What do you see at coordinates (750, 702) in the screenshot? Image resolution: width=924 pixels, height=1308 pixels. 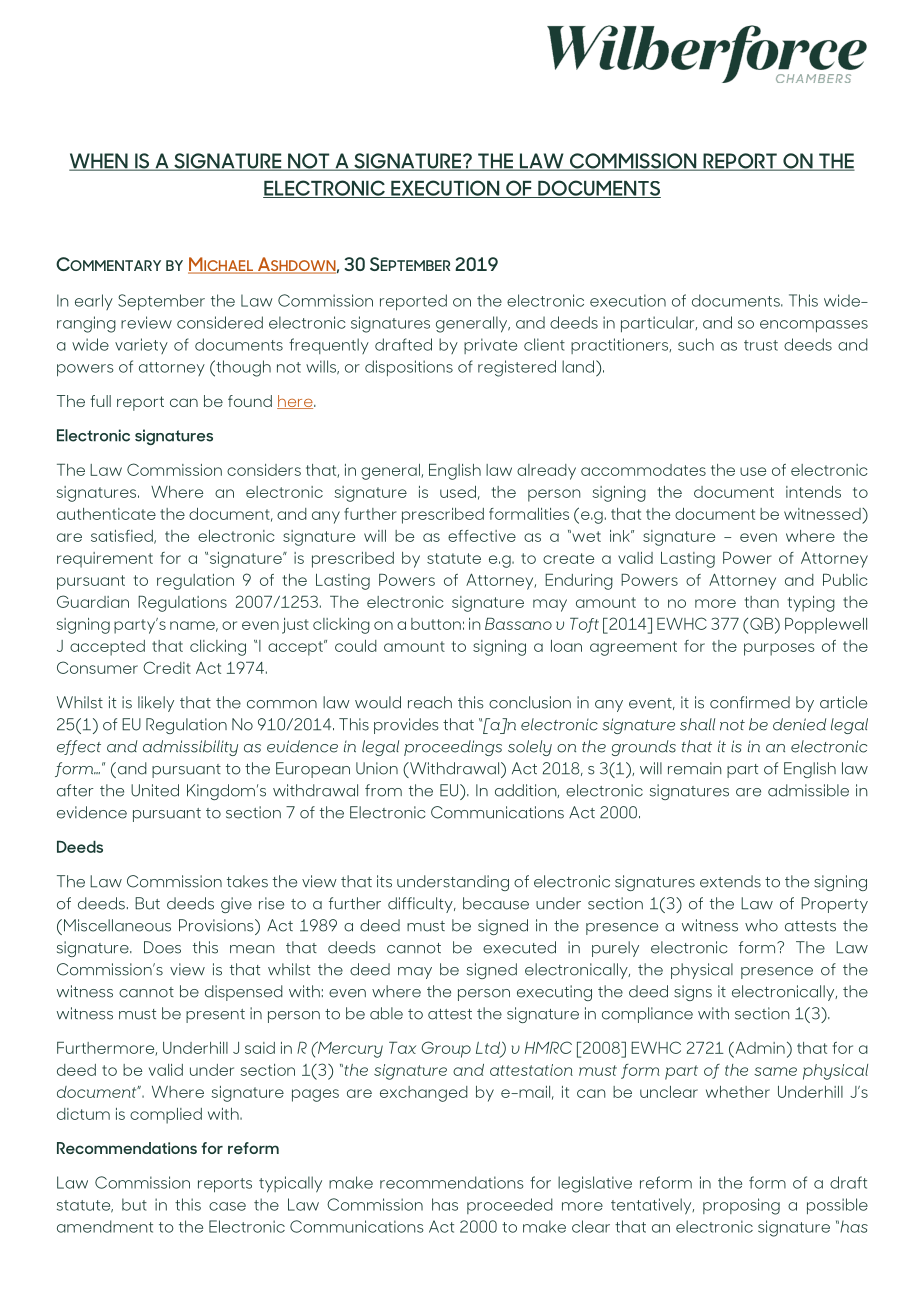 I see `confirmed` at bounding box center [750, 702].
